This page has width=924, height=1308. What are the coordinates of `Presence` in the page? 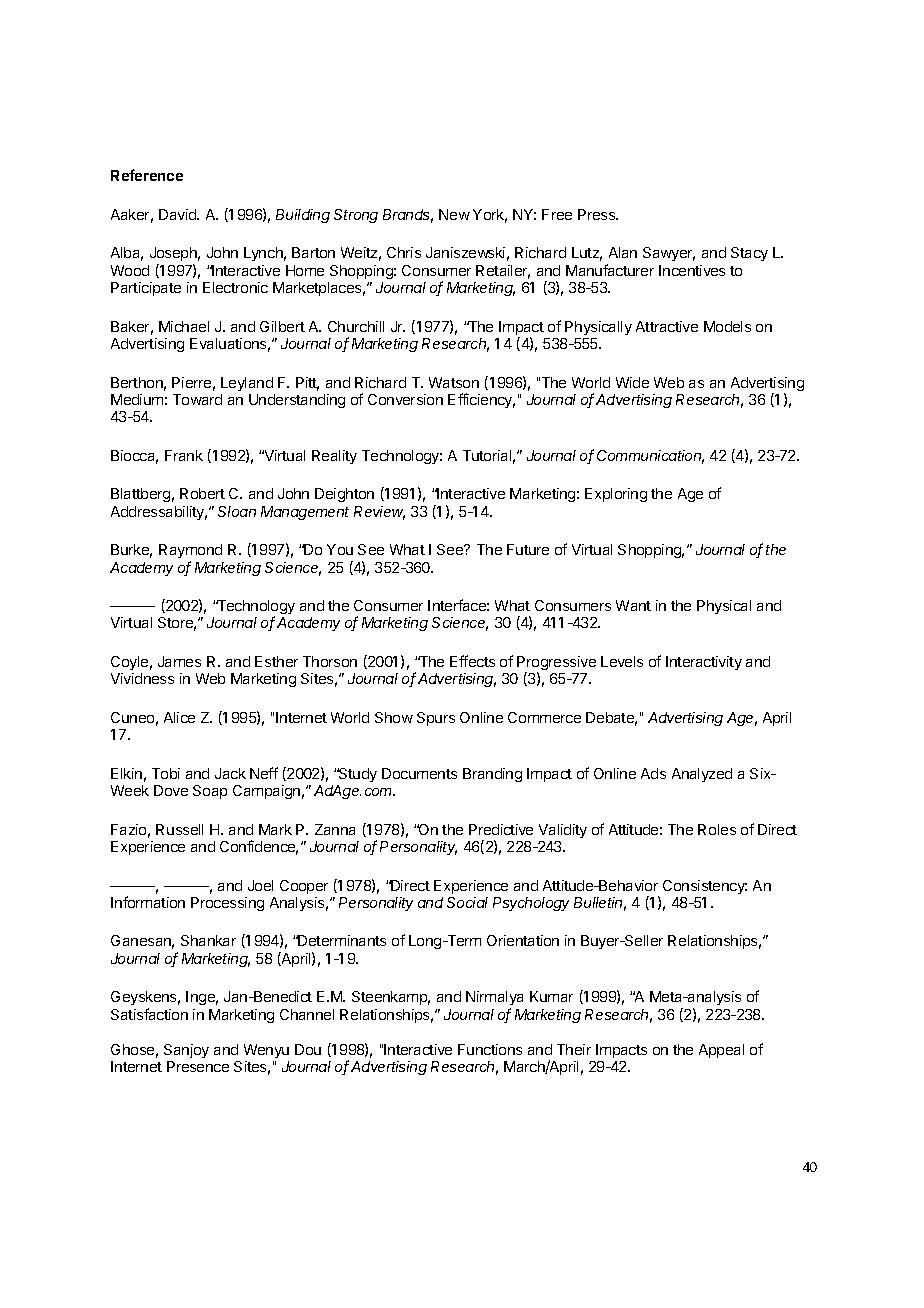 It's located at (198, 1066).
